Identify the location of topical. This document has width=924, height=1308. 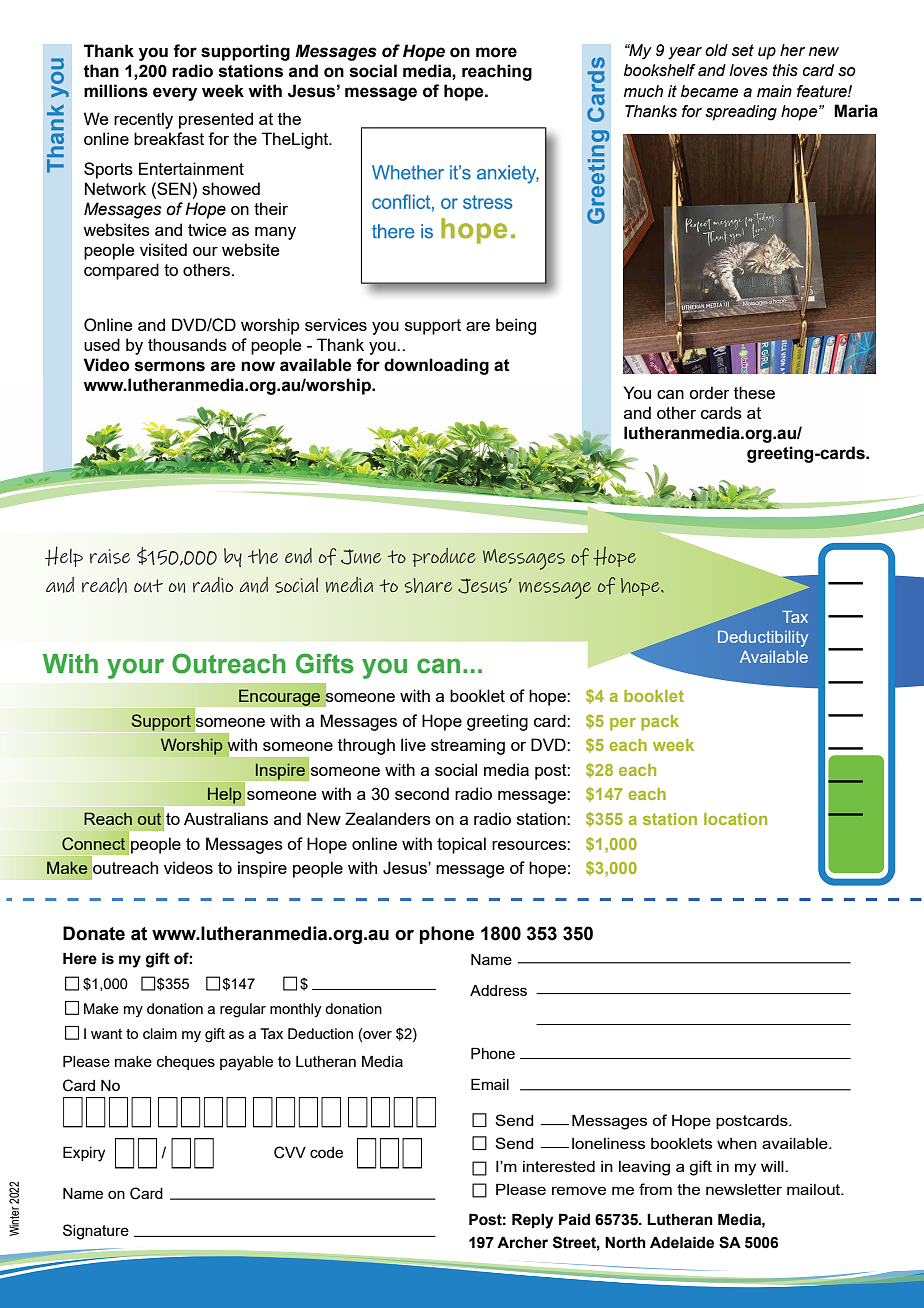
(461, 845).
